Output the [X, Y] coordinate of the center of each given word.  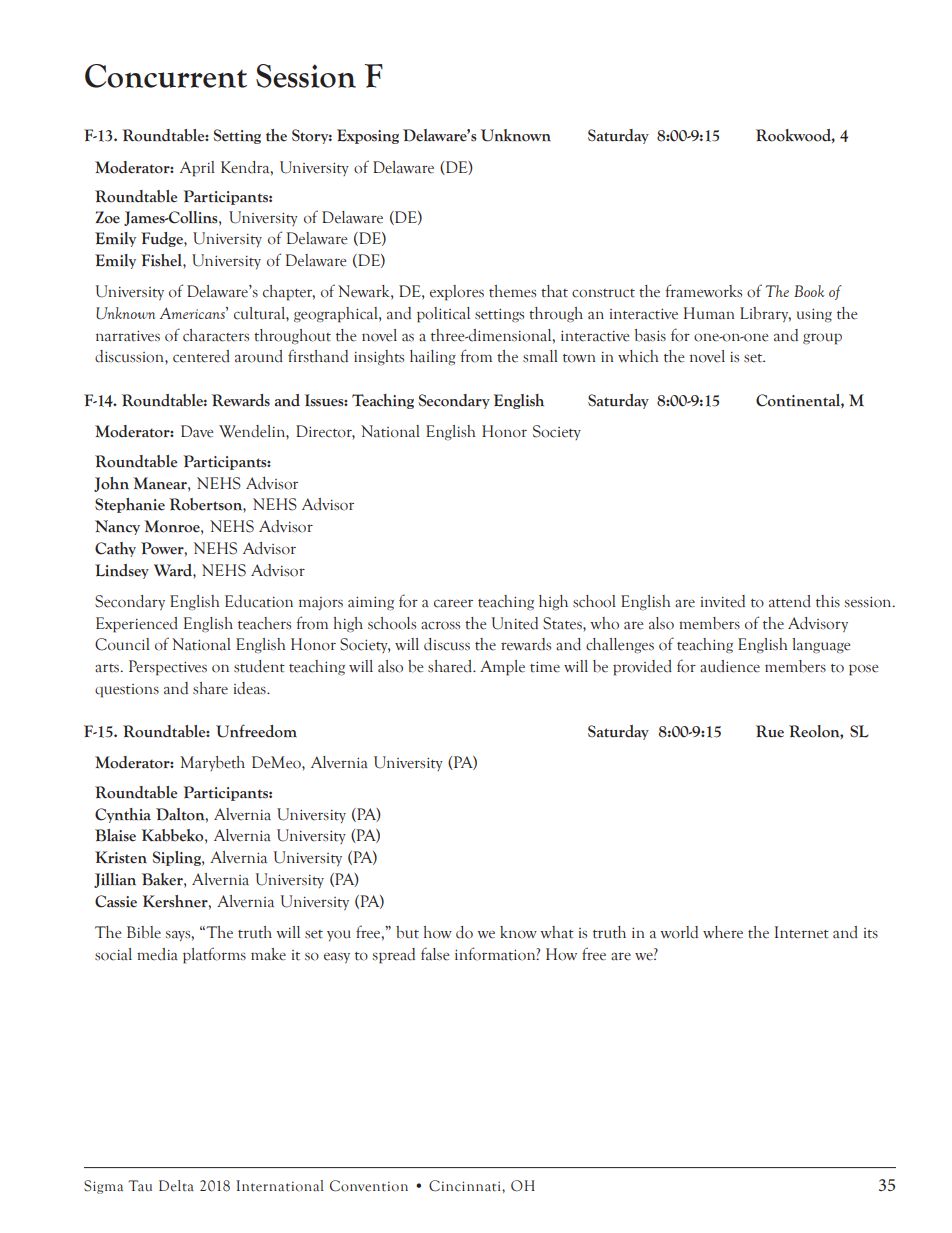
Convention [369, 1186]
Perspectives [168, 668]
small [540, 356]
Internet [801, 932]
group [822, 339]
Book [809, 291]
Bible [144, 932]
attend [790, 601]
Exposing [368, 136]
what [557, 932]
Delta [176, 1186]
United [515, 623]
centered [201, 356]
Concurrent [166, 76]
